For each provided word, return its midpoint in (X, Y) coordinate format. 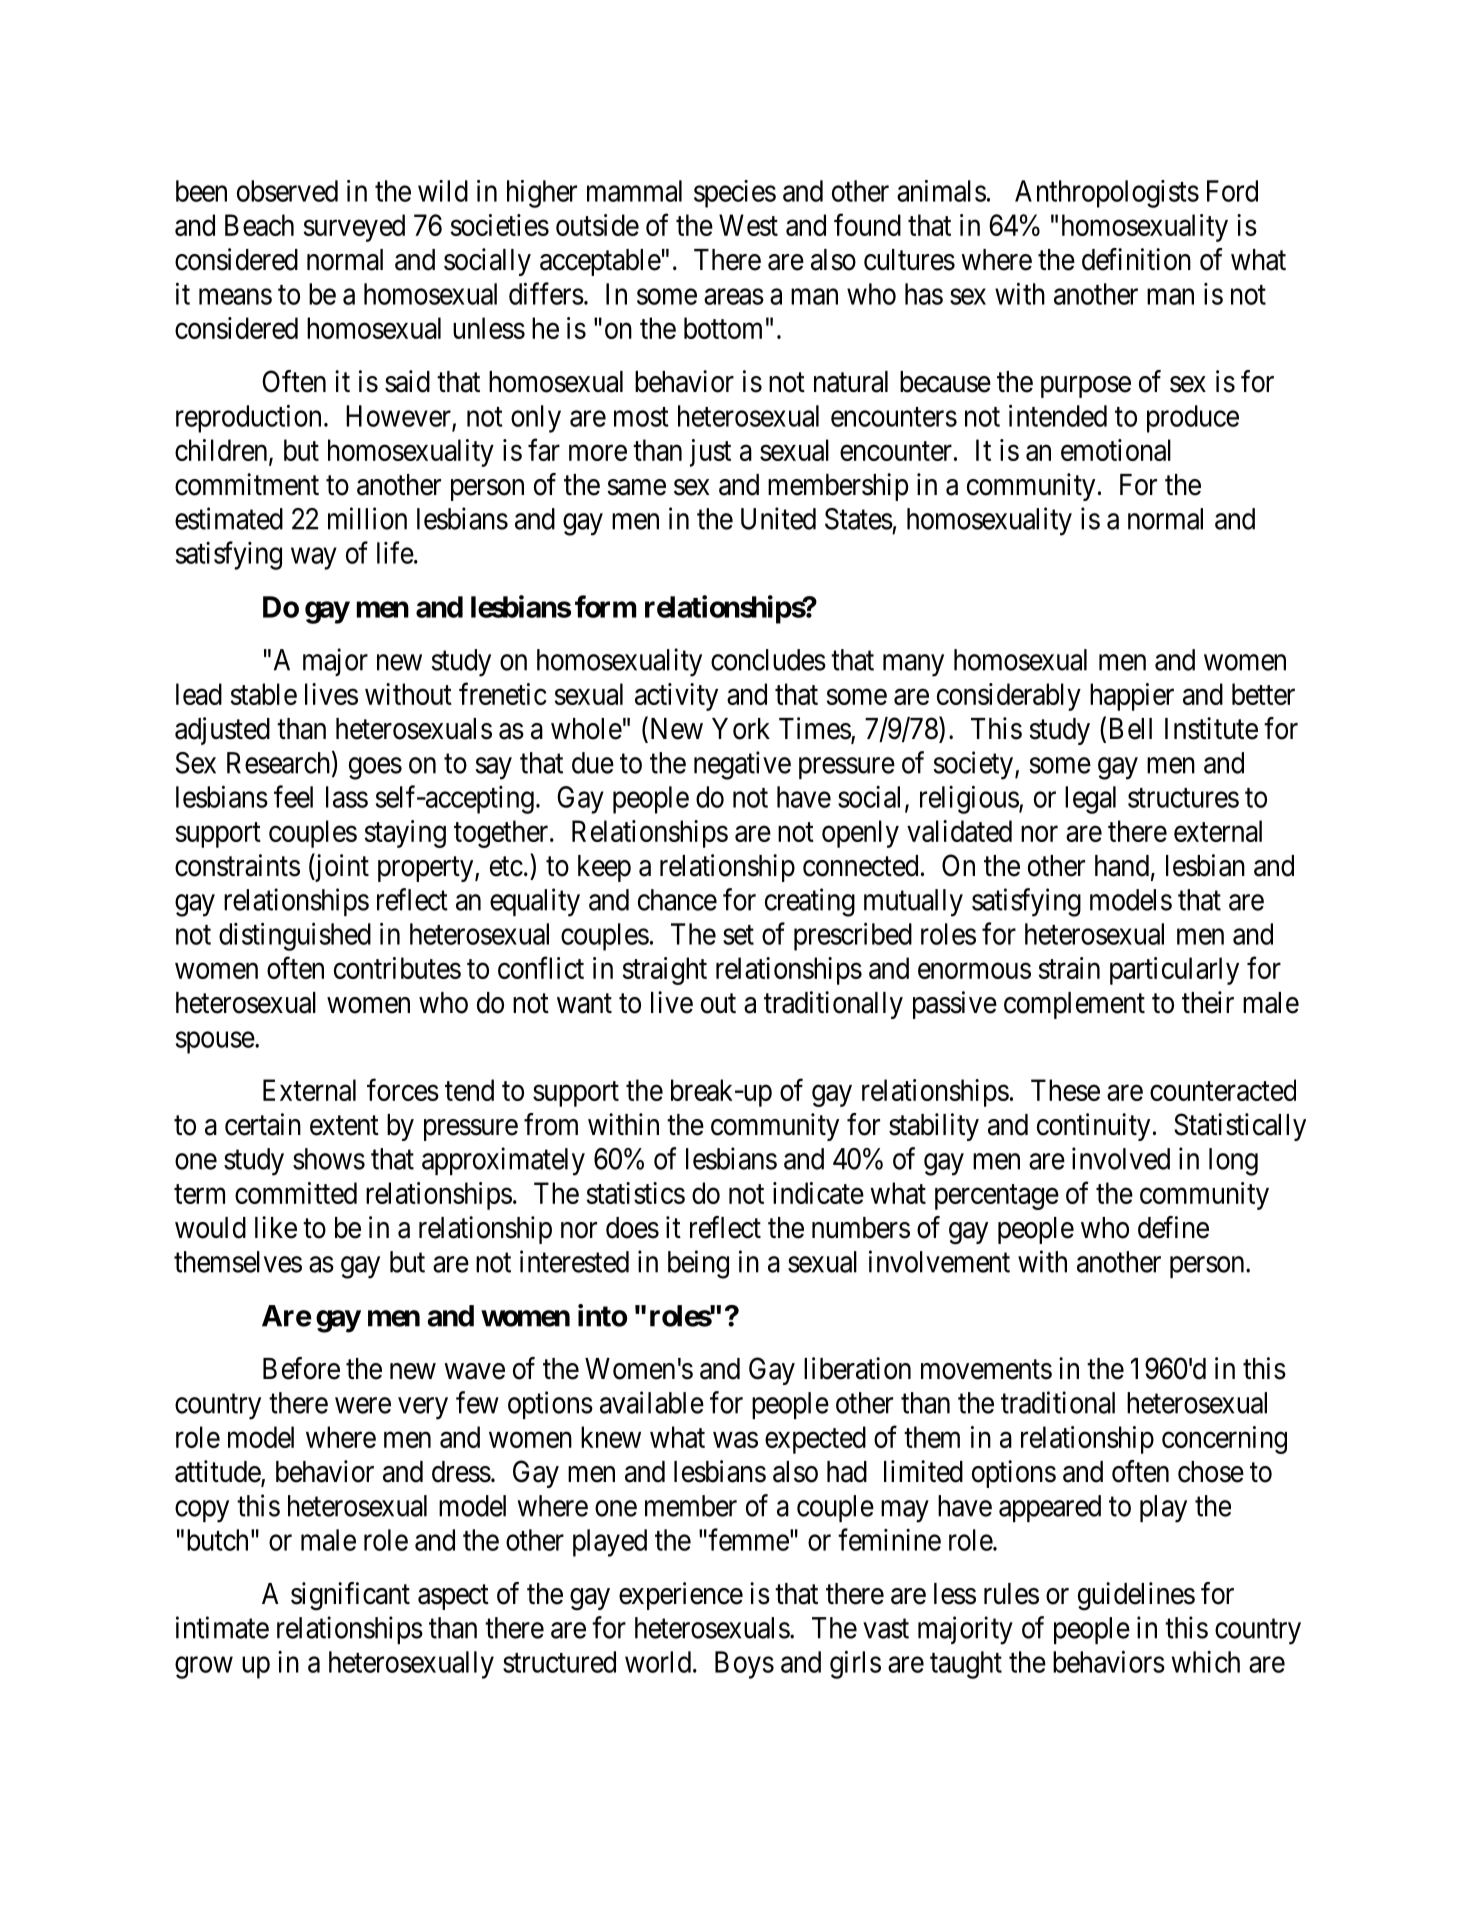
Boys (744, 1665)
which (1206, 1662)
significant (350, 1596)
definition (1136, 259)
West (748, 225)
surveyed (354, 228)
